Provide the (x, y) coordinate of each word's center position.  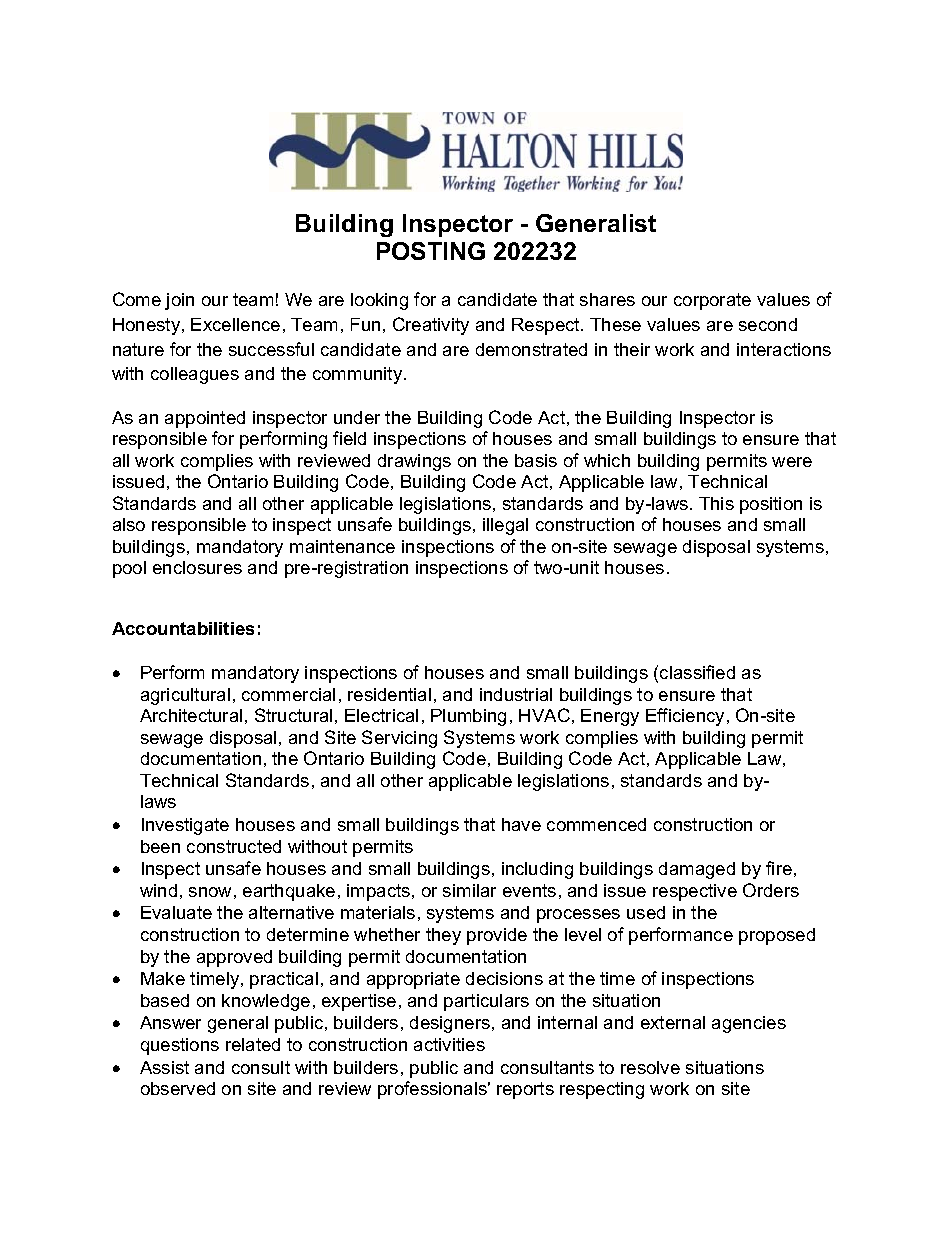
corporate (712, 301)
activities (449, 1044)
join (179, 301)
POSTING (431, 251)
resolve (650, 1067)
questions (180, 1046)
